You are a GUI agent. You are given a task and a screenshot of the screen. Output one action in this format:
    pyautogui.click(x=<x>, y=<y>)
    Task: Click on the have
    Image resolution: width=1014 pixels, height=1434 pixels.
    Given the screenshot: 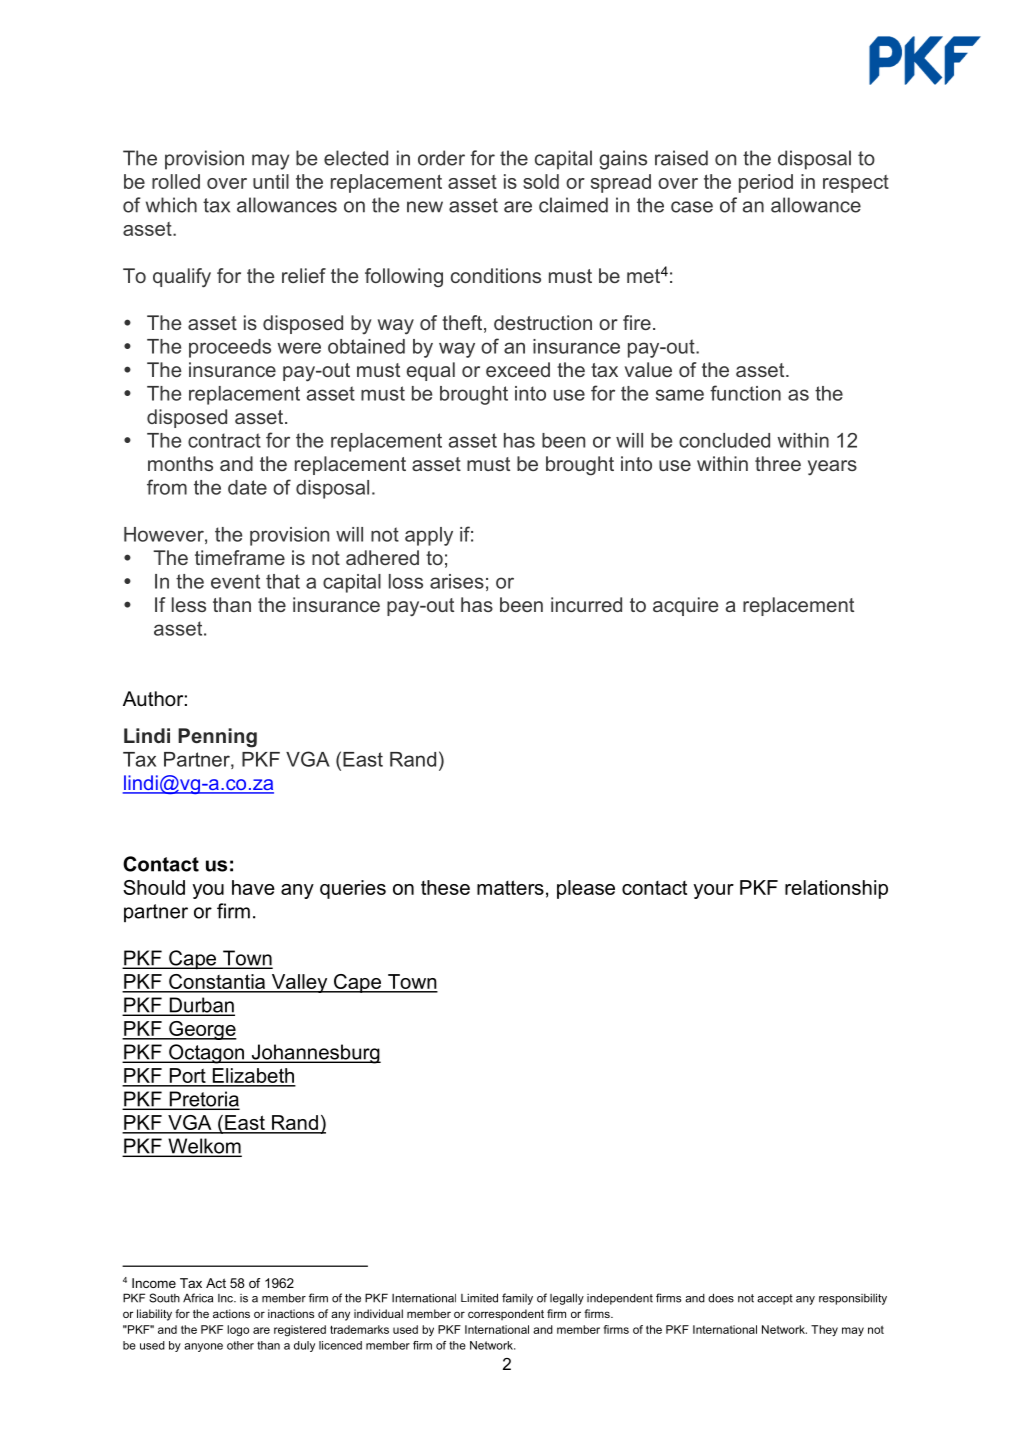 What is the action you would take?
    pyautogui.click(x=253, y=887)
